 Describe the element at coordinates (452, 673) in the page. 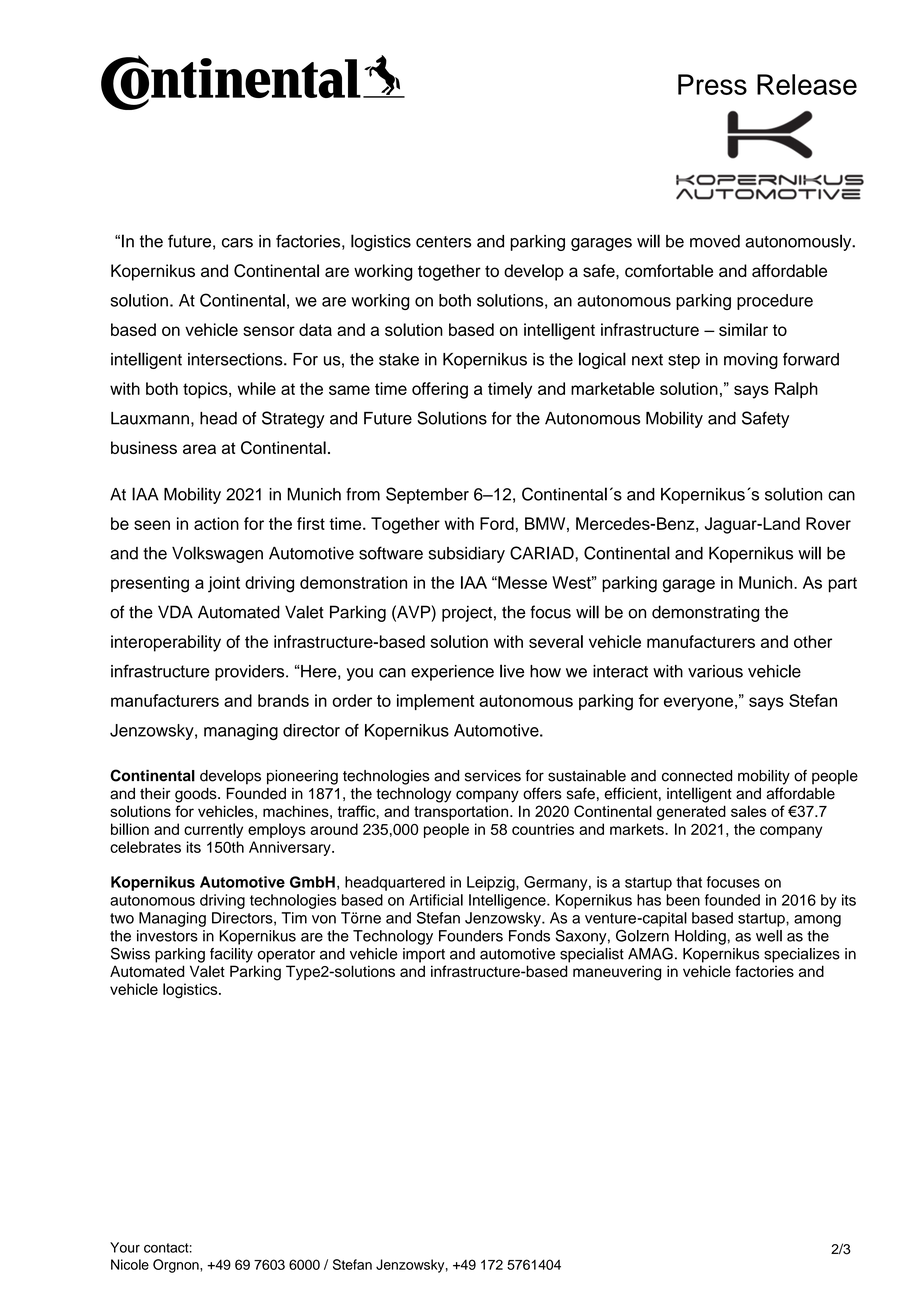

I see `experience` at that location.
